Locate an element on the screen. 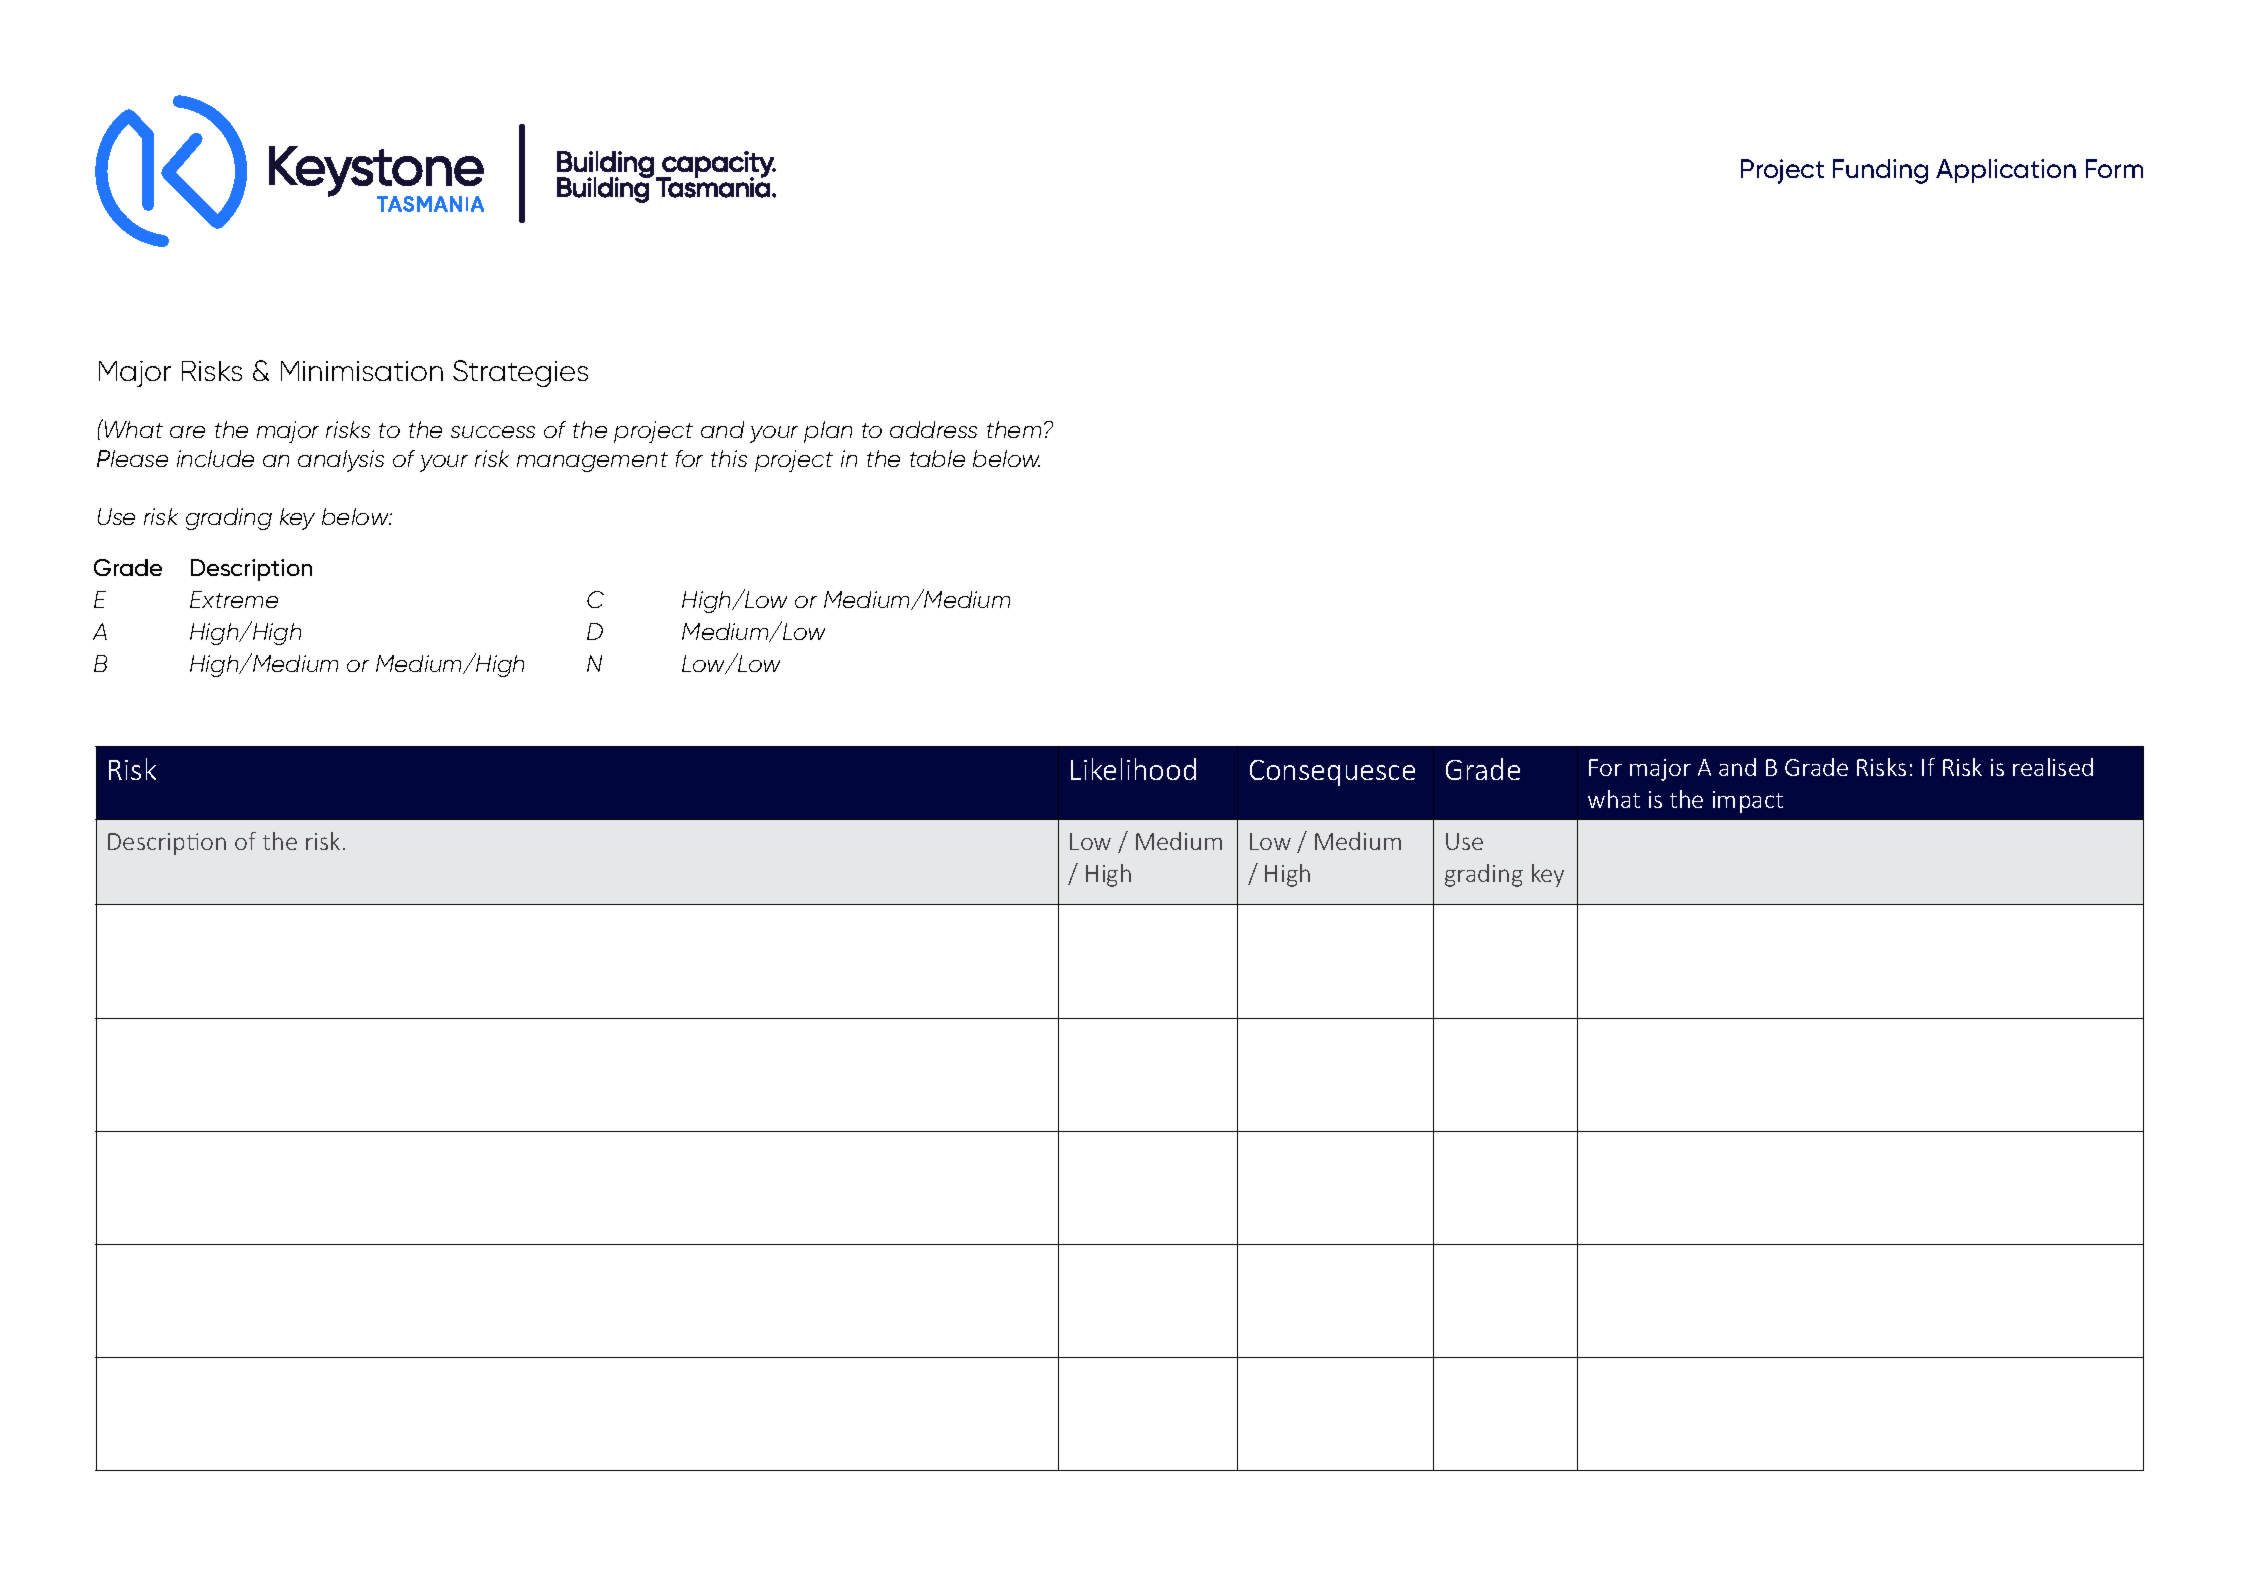 The image size is (2241, 1584). realised is located at coordinates (2053, 767).
